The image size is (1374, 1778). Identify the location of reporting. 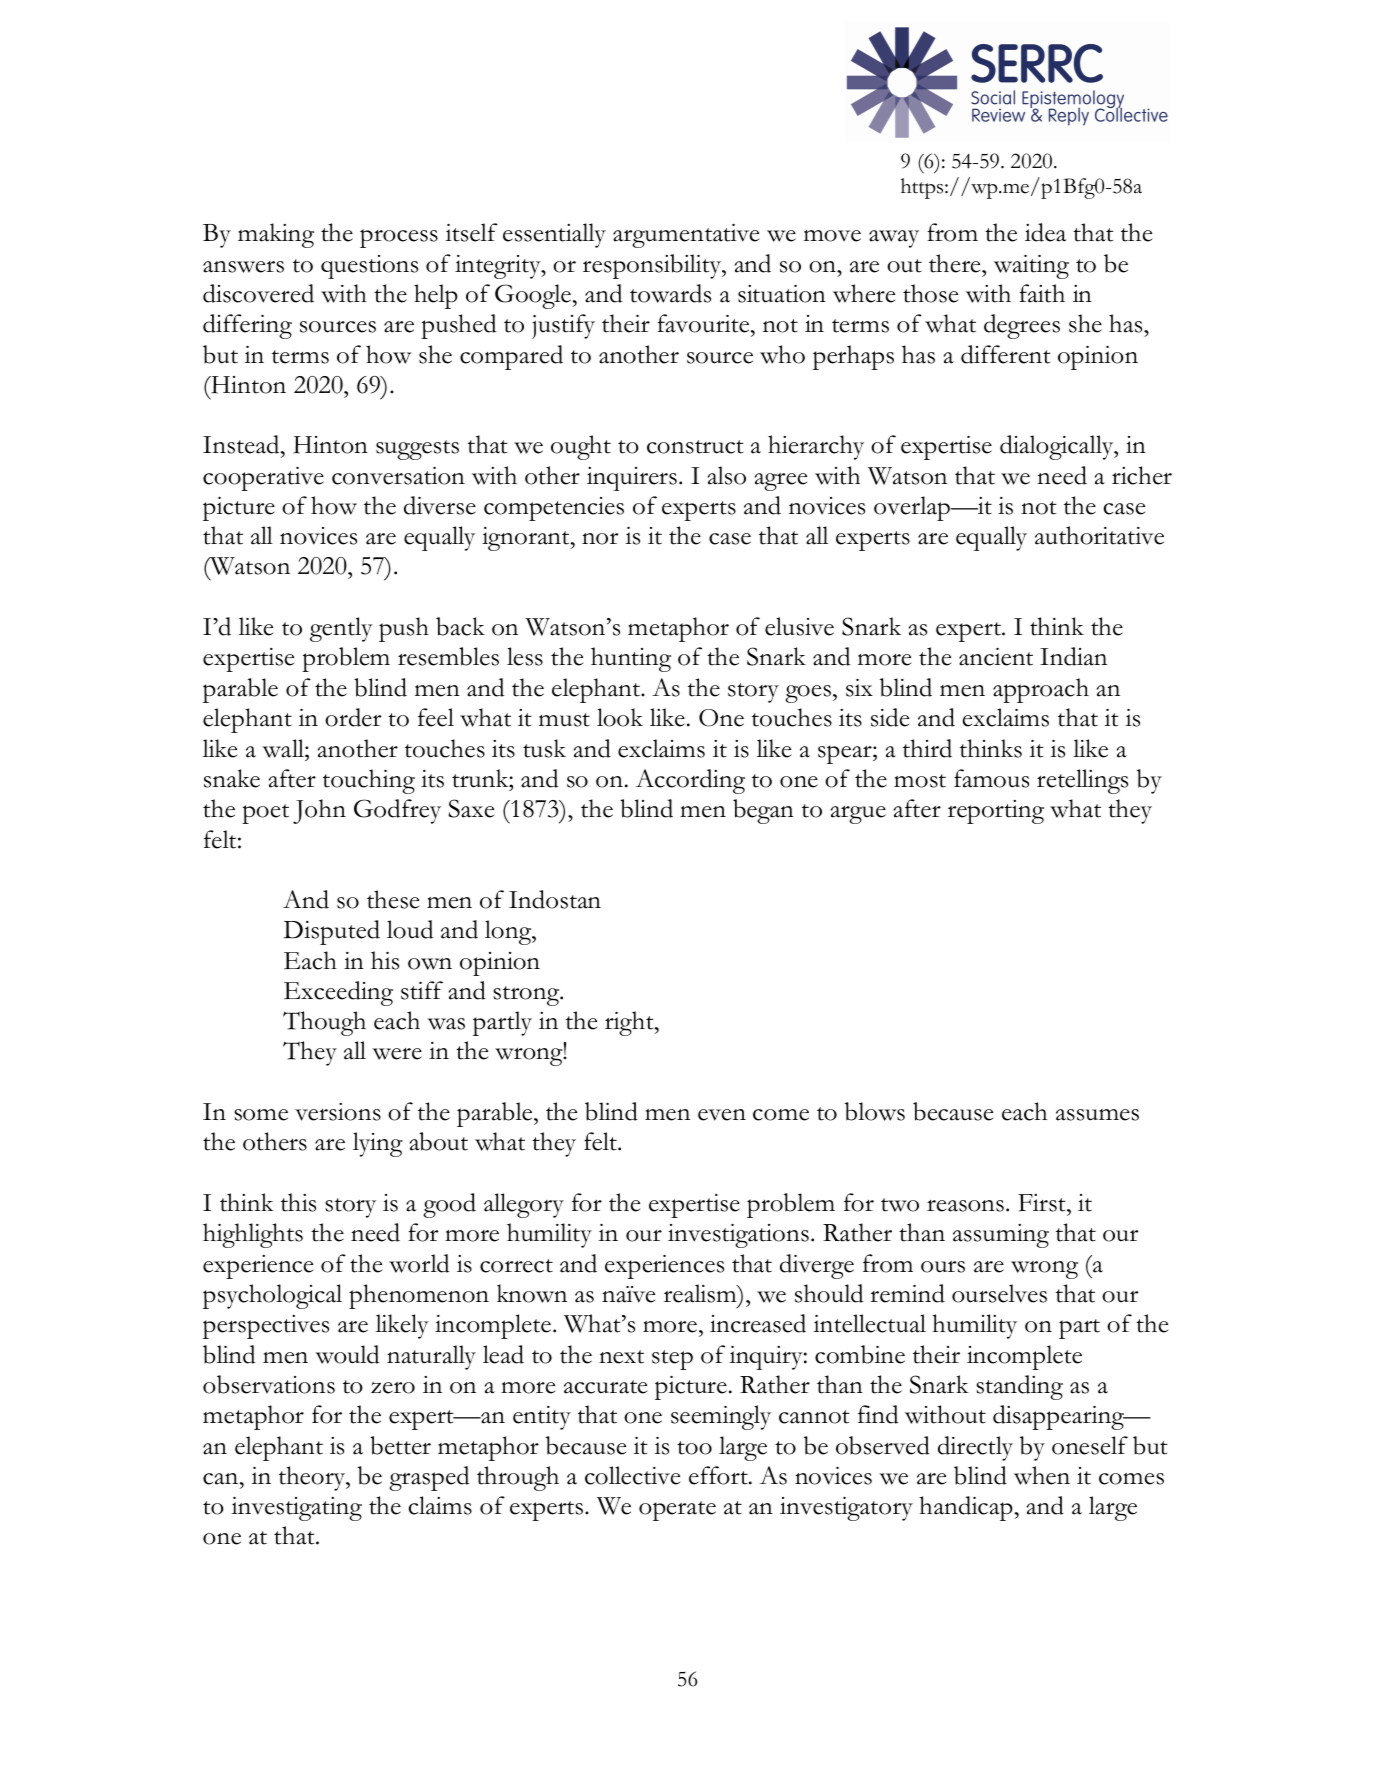
(996, 812).
